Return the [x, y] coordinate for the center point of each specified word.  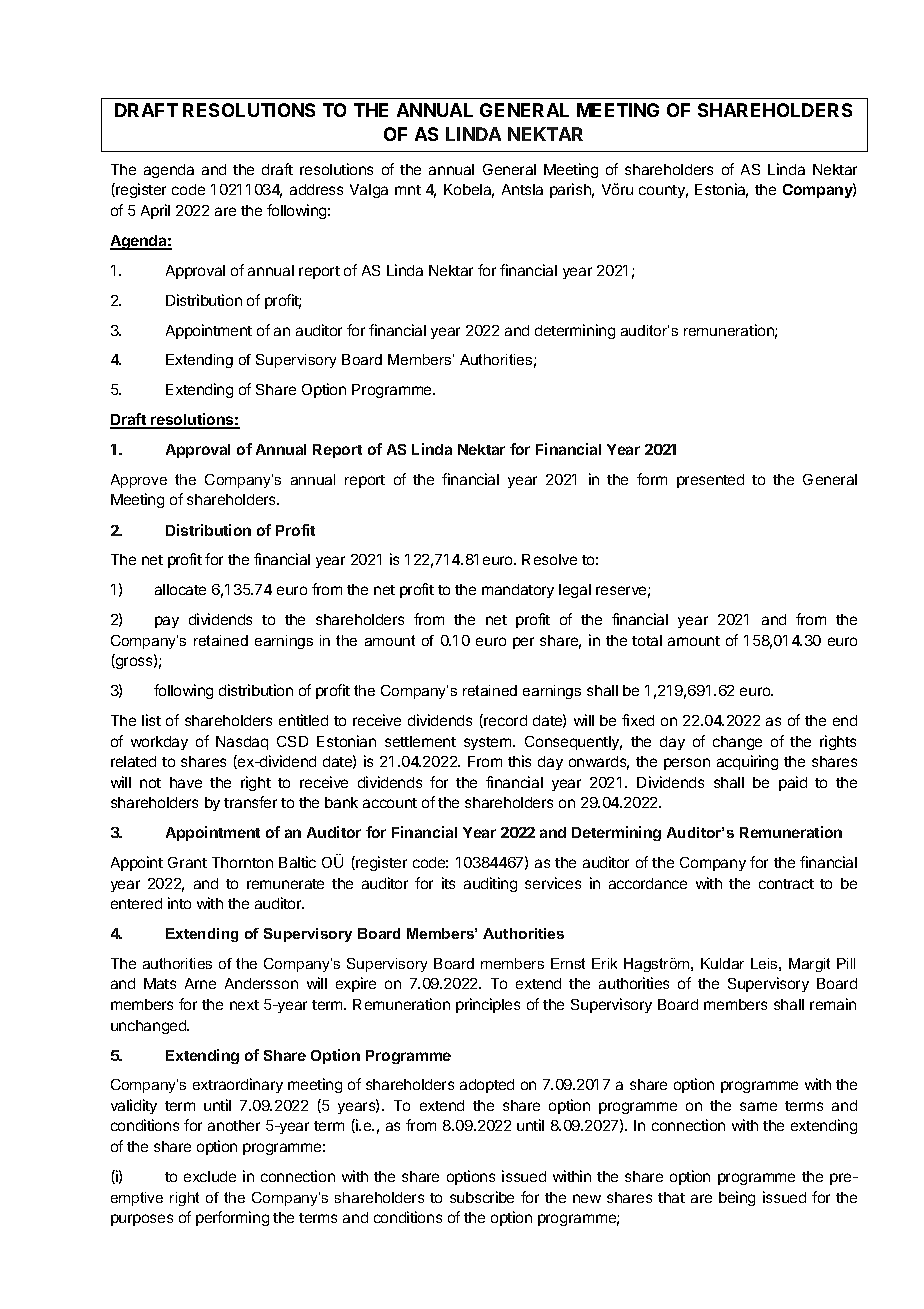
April [155, 211]
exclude [210, 1176]
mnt [408, 190]
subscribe [482, 1197]
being [737, 1198]
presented [710, 481]
